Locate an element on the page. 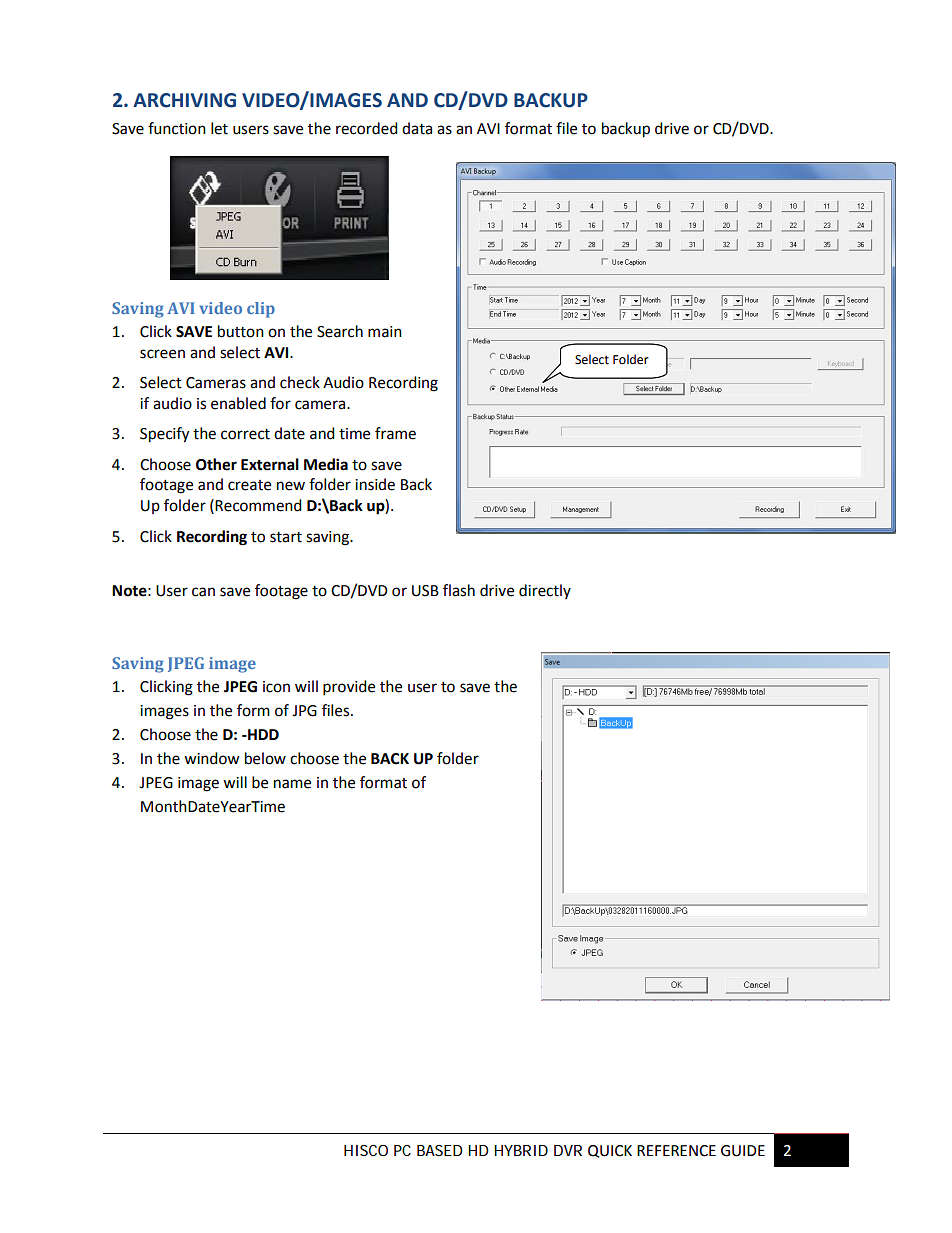  window is located at coordinates (212, 758).
